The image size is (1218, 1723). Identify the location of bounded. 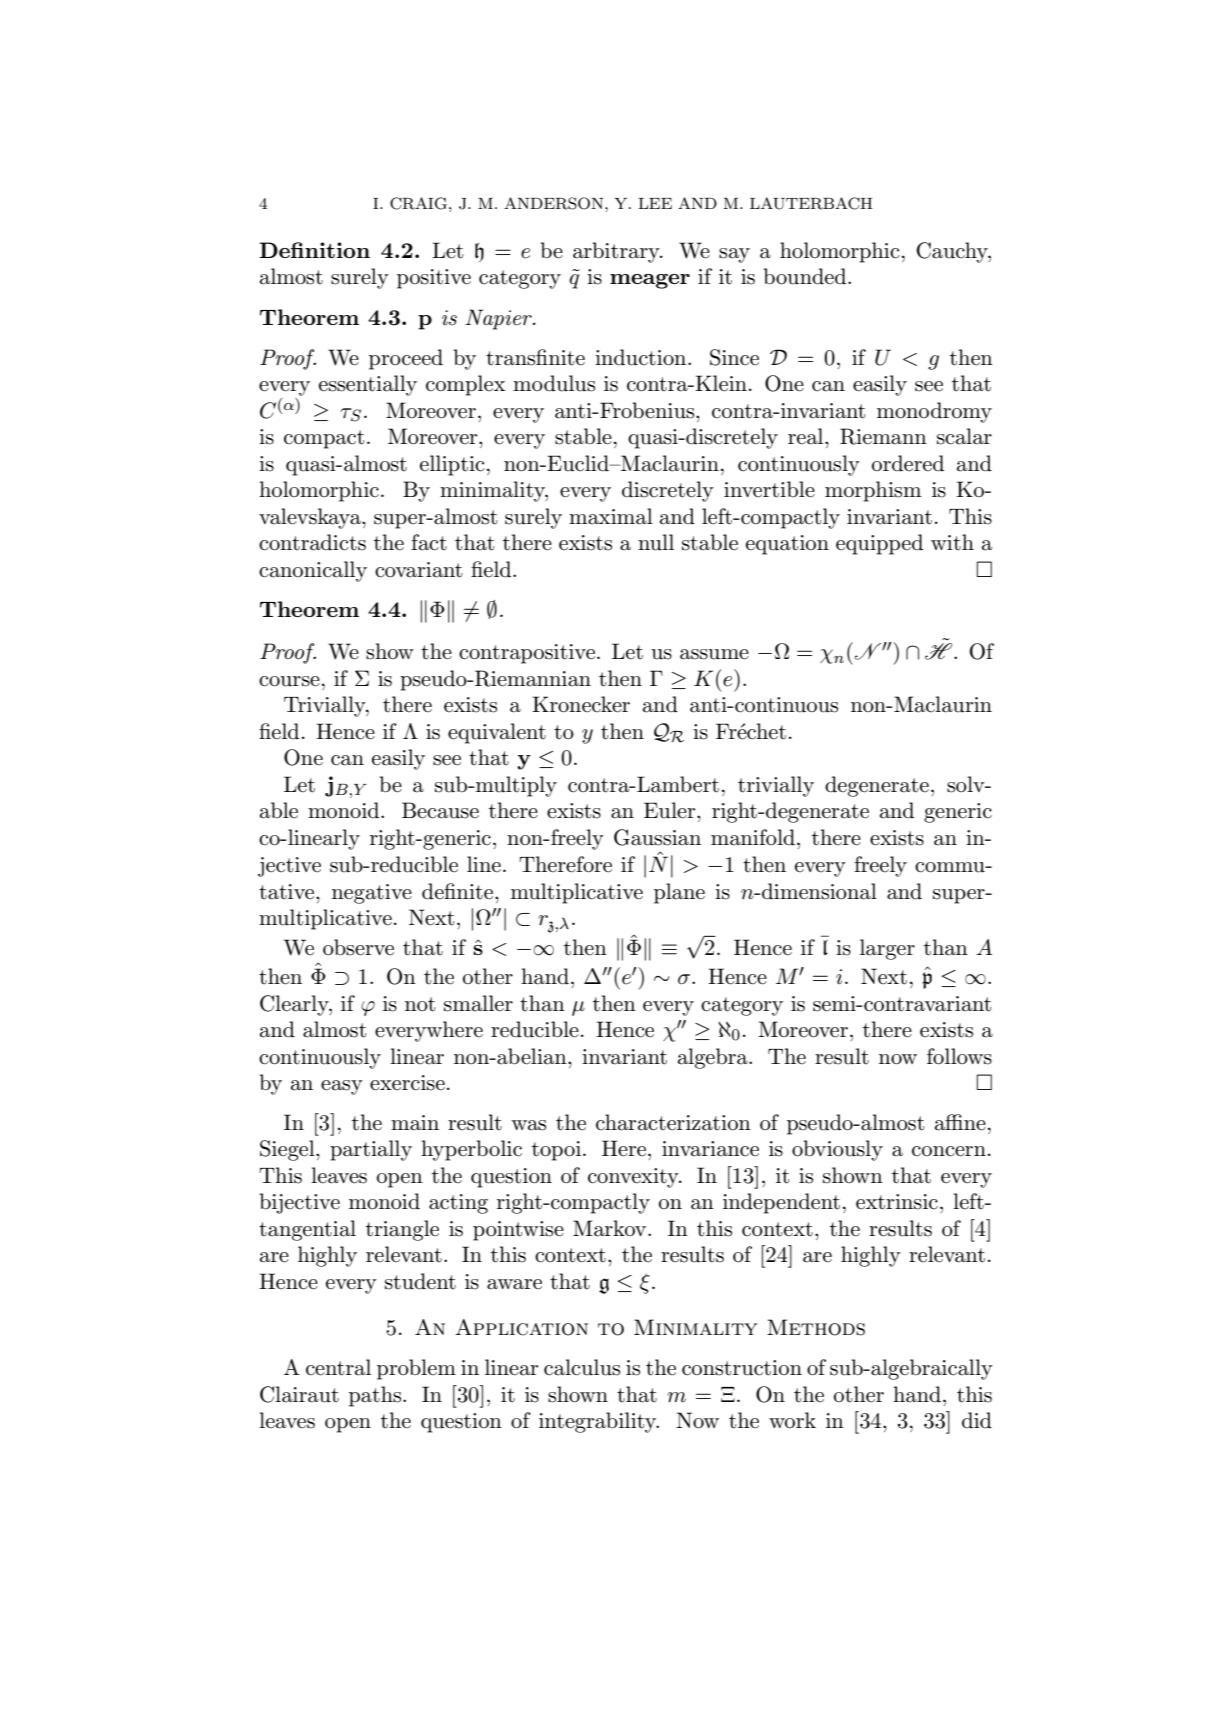
(806, 276).
